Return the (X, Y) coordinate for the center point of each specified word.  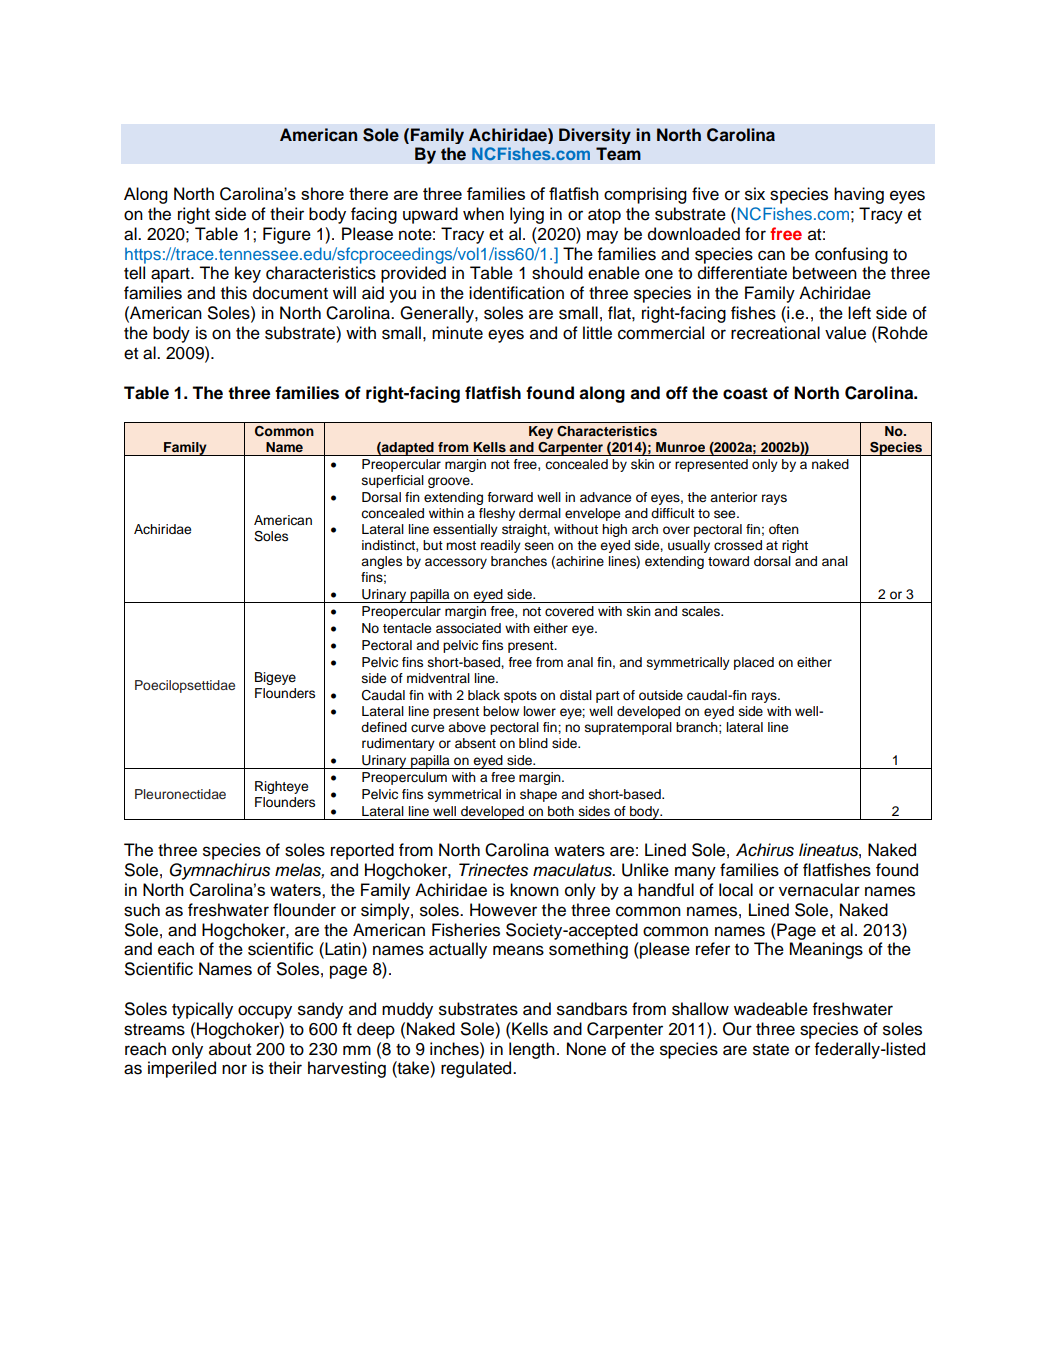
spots (520, 697)
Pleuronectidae (180, 794)
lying (527, 215)
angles (381, 562)
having (859, 195)
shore (322, 193)
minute (457, 333)
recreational (775, 333)
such (142, 910)
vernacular (819, 890)
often (784, 529)
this (234, 293)
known (534, 890)
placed (754, 663)
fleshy (497, 514)
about (230, 1049)
